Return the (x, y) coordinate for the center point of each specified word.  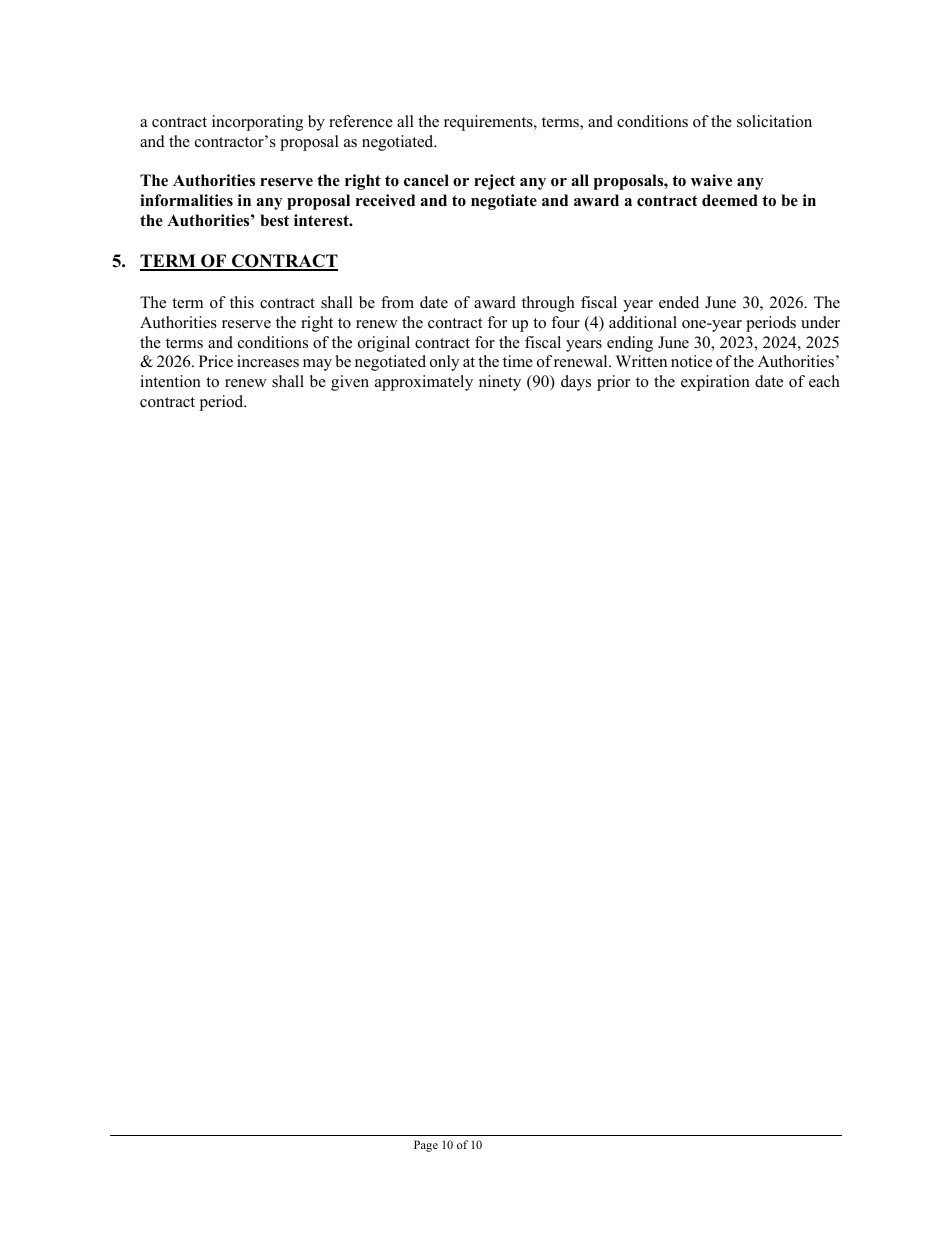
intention (170, 381)
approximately (424, 383)
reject (494, 182)
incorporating (257, 123)
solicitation (774, 121)
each (824, 381)
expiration (715, 383)
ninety (500, 383)
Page (426, 1146)
